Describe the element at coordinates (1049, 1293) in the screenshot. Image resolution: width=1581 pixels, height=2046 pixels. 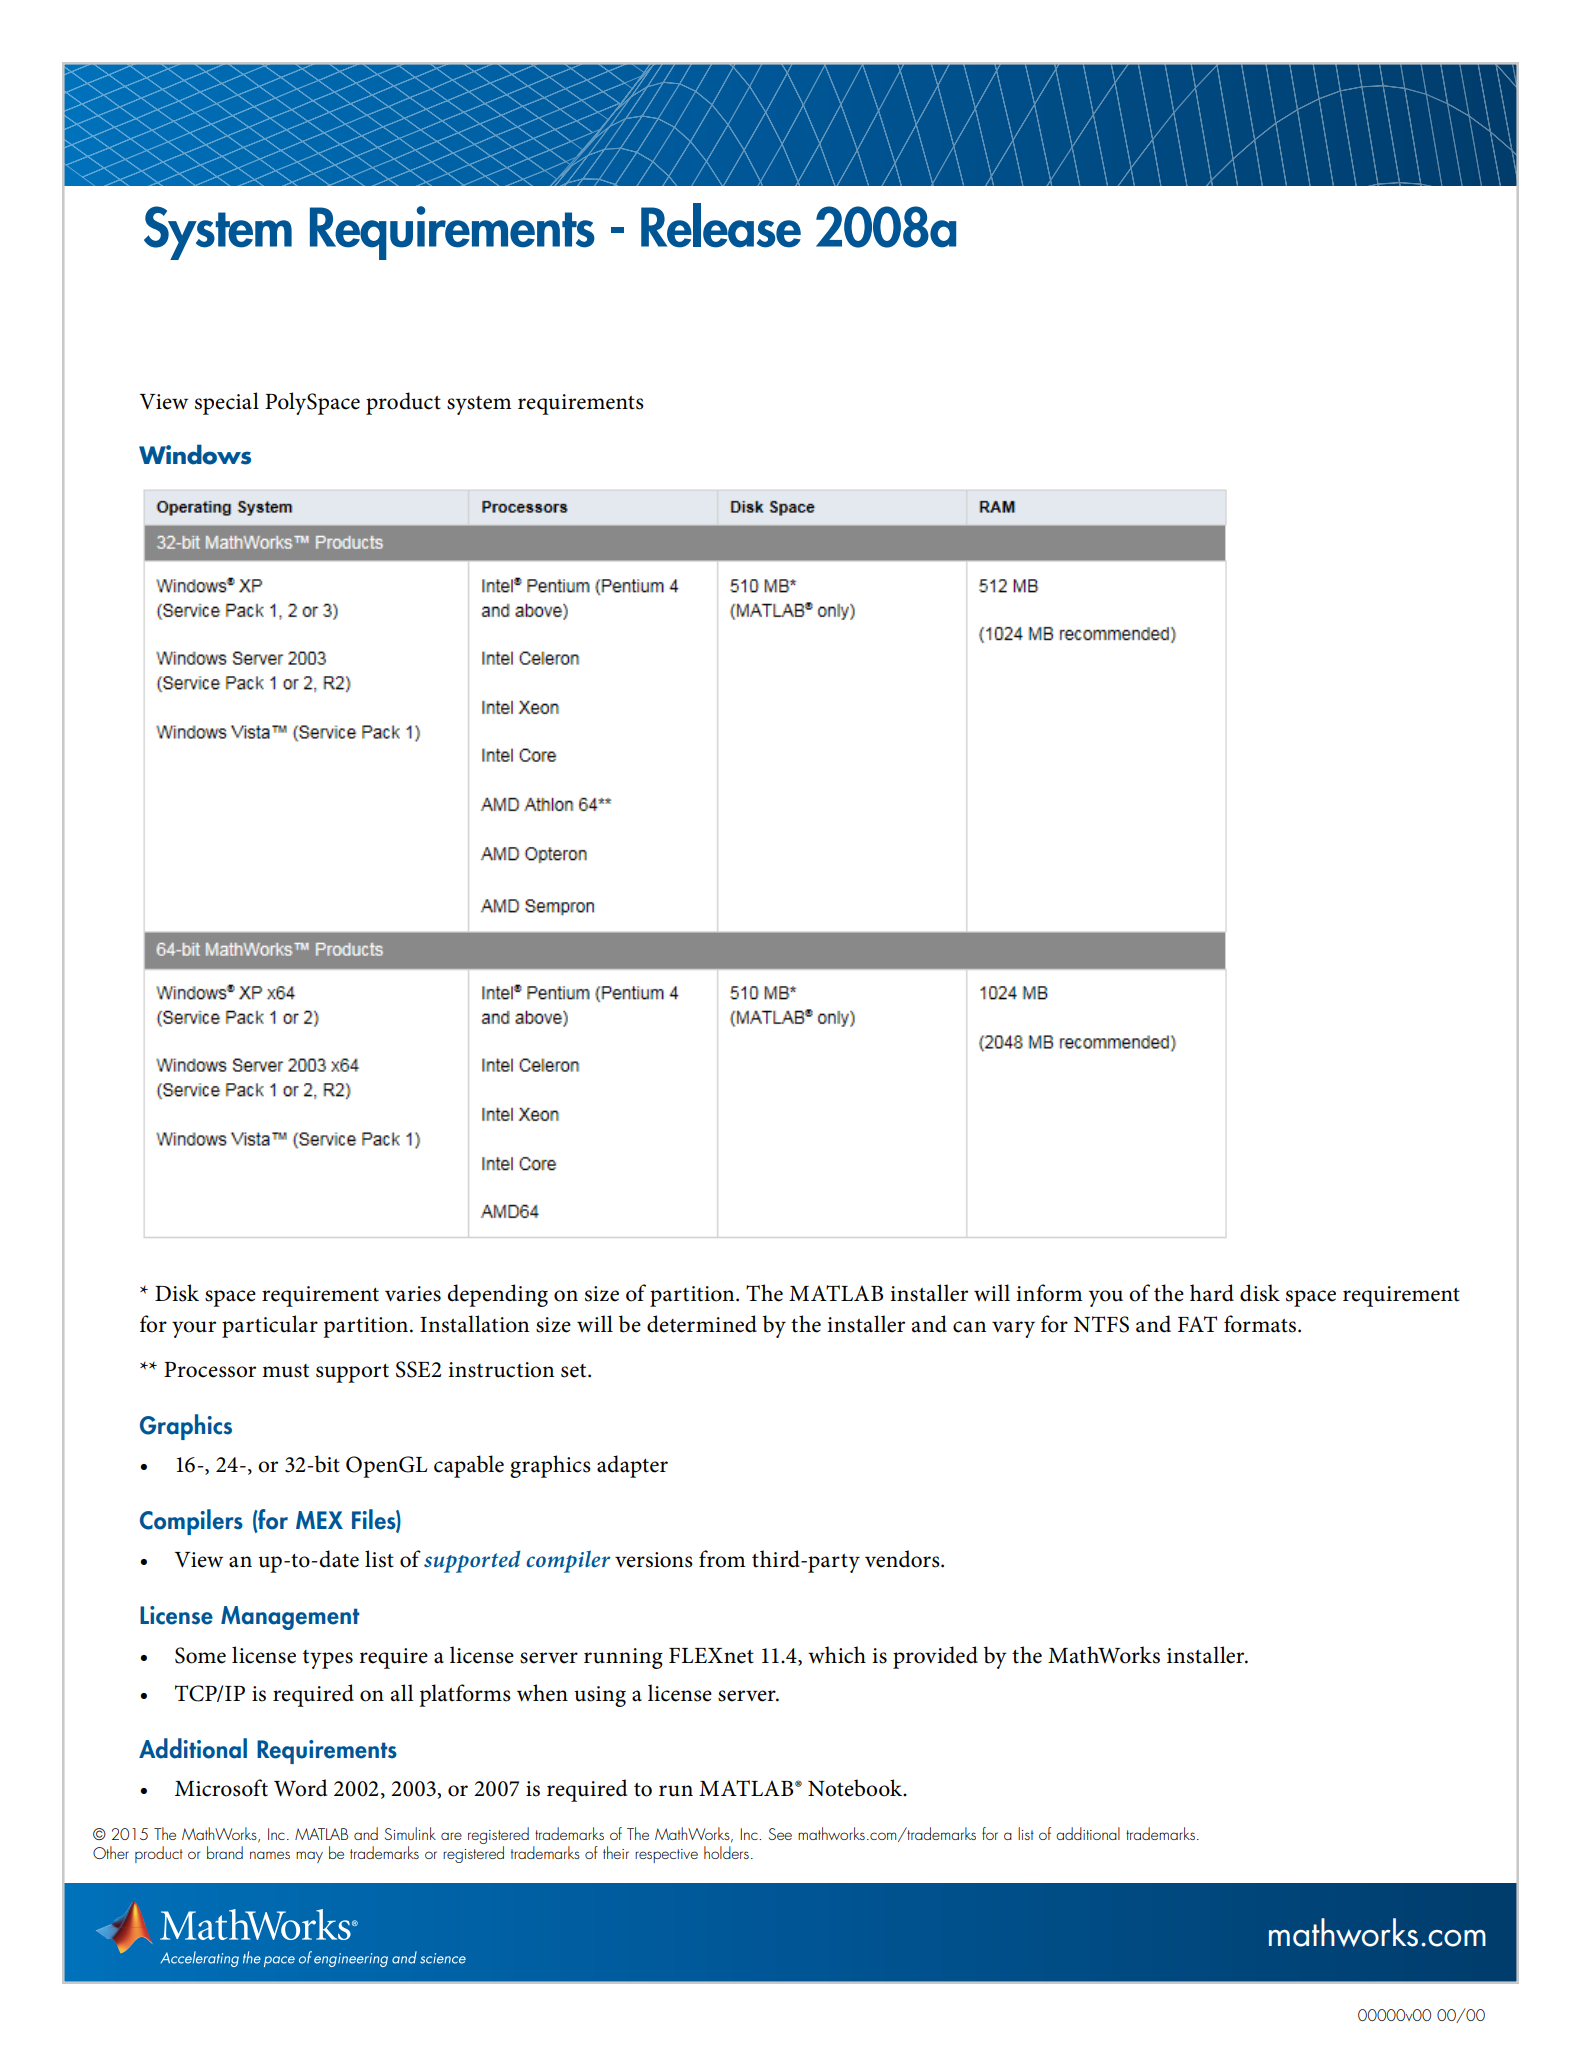
I see `inform` at that location.
